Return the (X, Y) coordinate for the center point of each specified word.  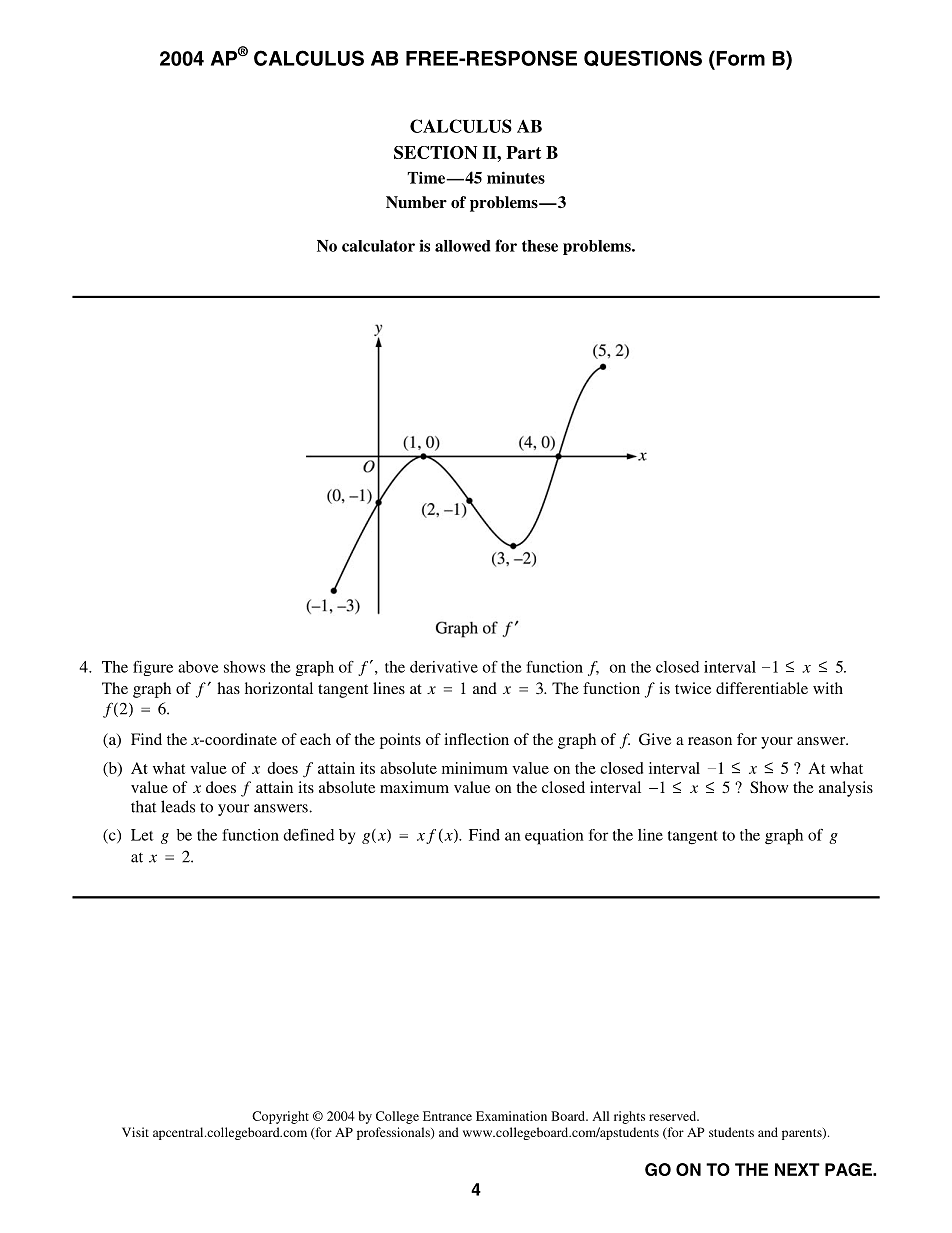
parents (803, 1134)
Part (523, 152)
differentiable (762, 688)
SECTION (435, 152)
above (198, 667)
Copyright (280, 1117)
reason (710, 741)
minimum (475, 768)
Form (739, 58)
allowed (463, 246)
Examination (511, 1116)
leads (178, 806)
